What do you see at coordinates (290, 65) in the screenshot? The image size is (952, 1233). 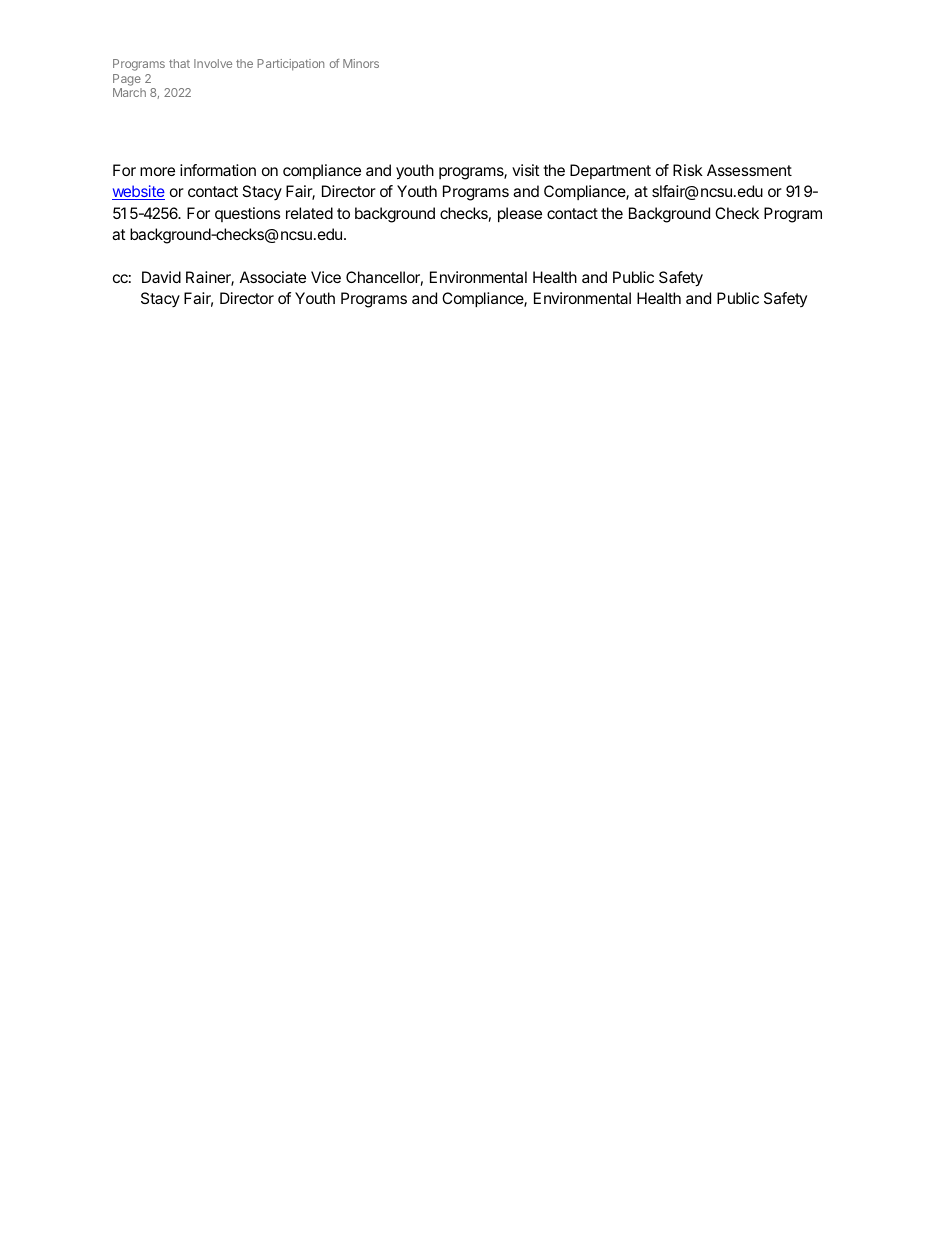 I see `Participation` at bounding box center [290, 65].
